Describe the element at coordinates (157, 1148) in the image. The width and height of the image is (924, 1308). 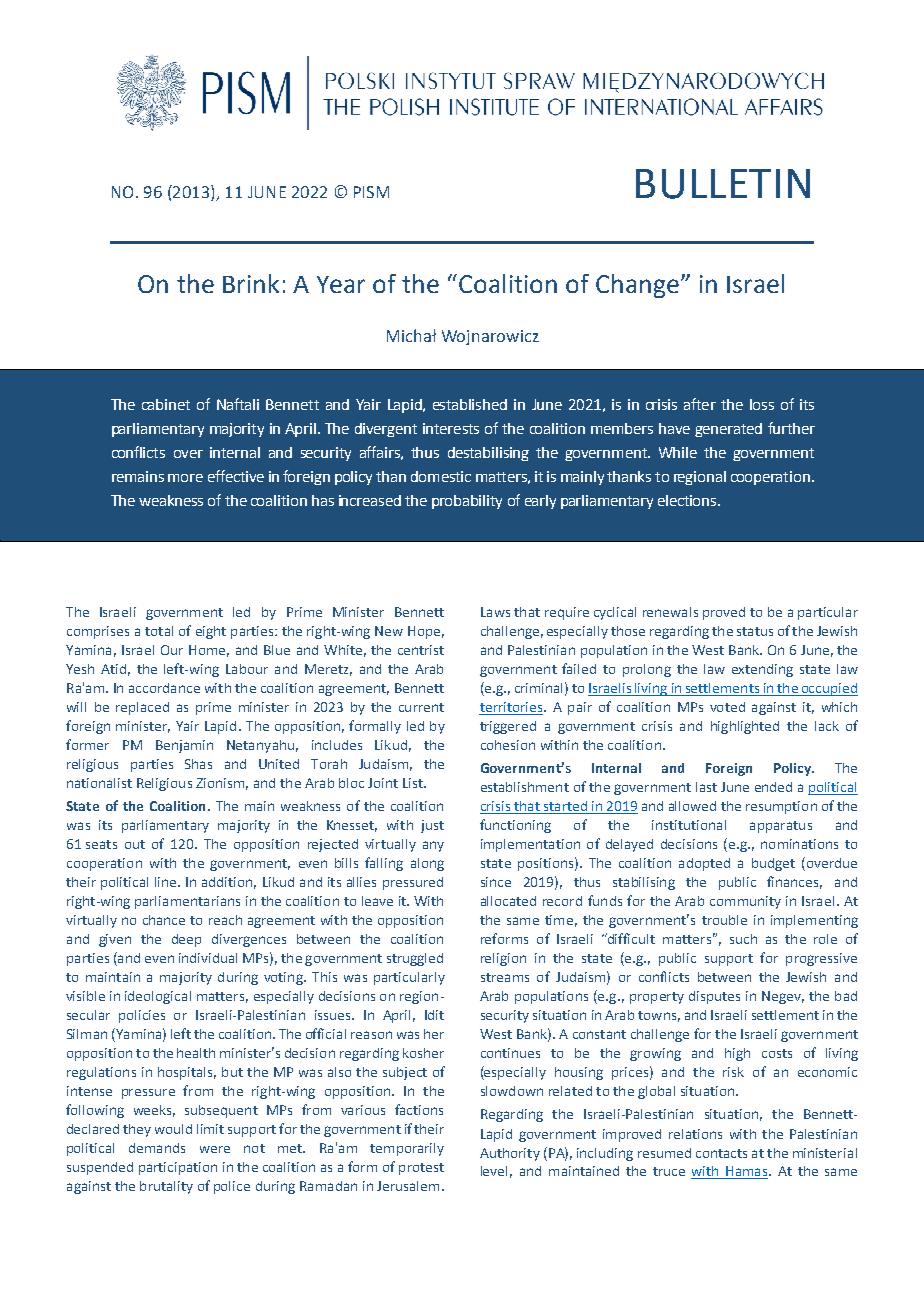
I see `demands` at that location.
